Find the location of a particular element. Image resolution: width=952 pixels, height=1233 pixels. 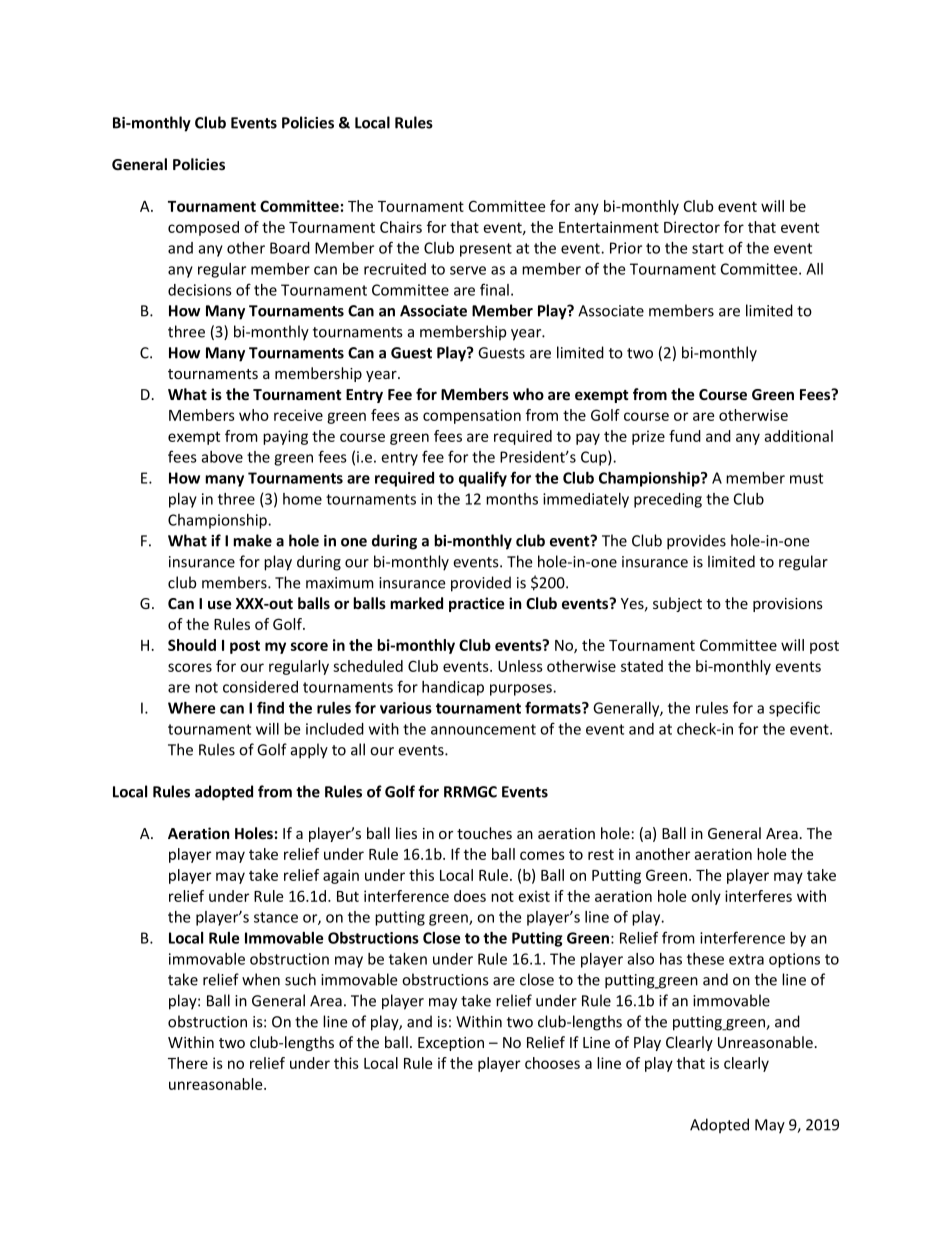

present is located at coordinates (486, 250).
